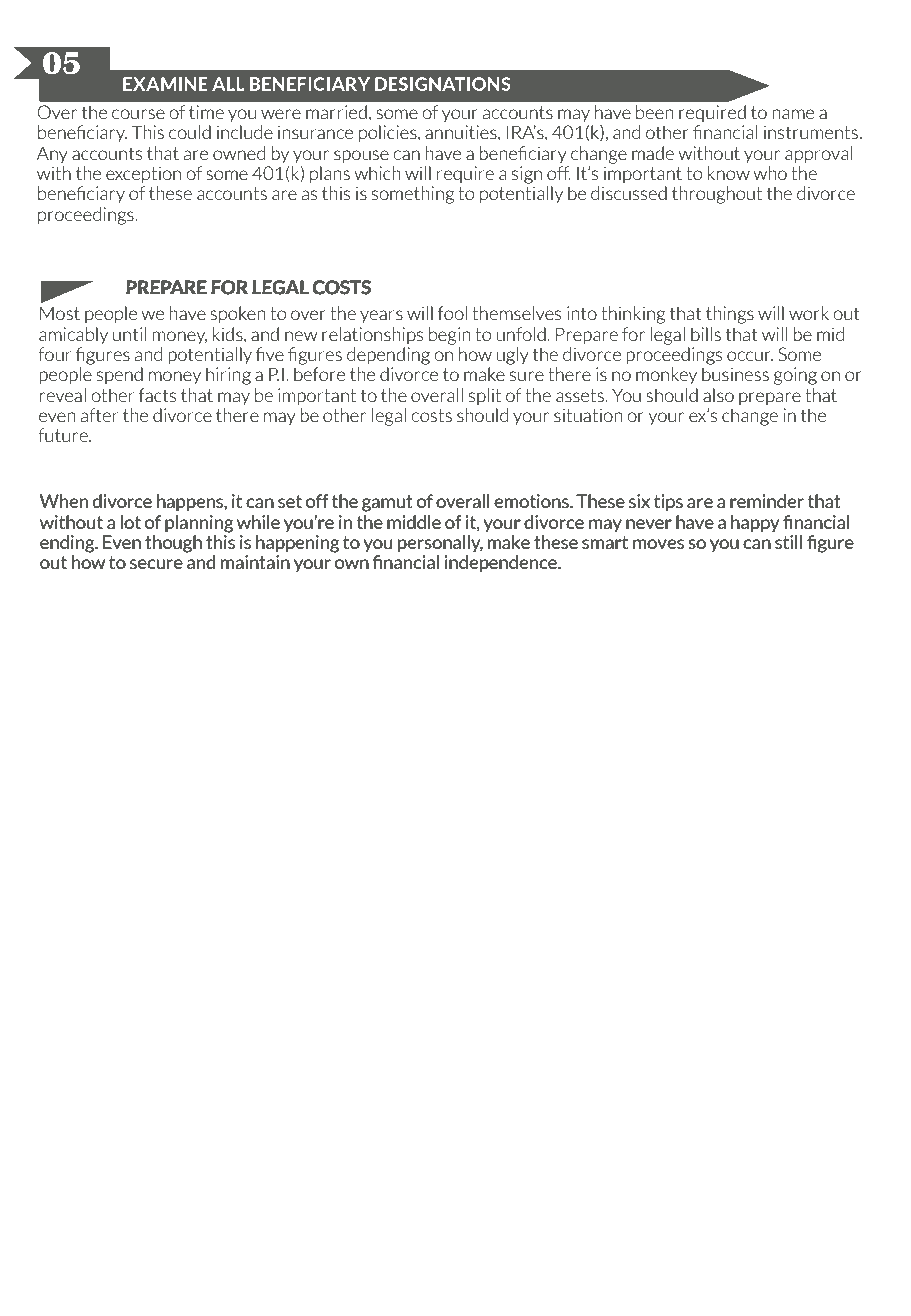 The width and height of the document is (911, 1316). Describe the element at coordinates (143, 174) in the document. I see `exception` at that location.
